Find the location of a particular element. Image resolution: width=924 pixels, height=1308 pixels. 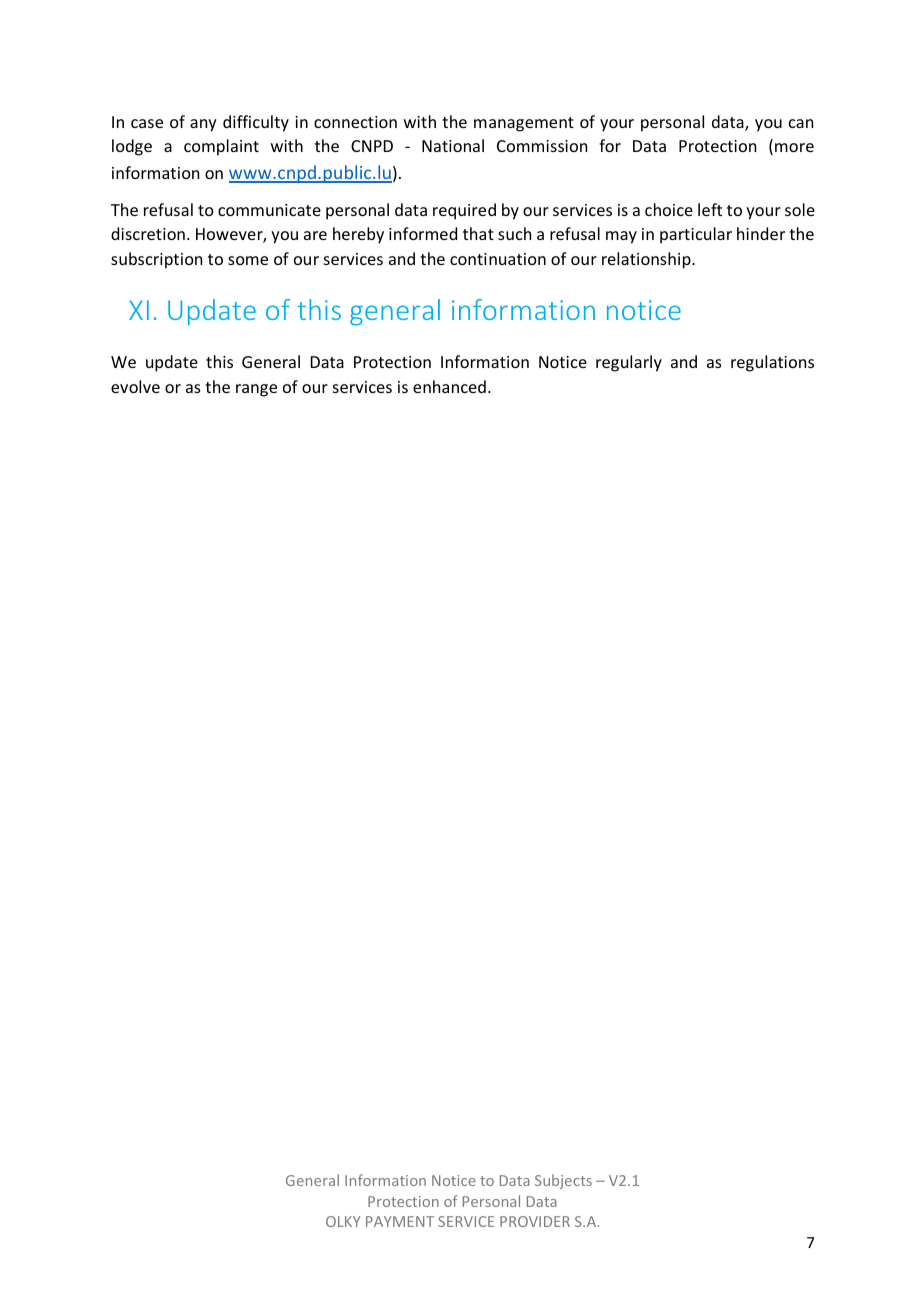

left is located at coordinates (710, 209).
